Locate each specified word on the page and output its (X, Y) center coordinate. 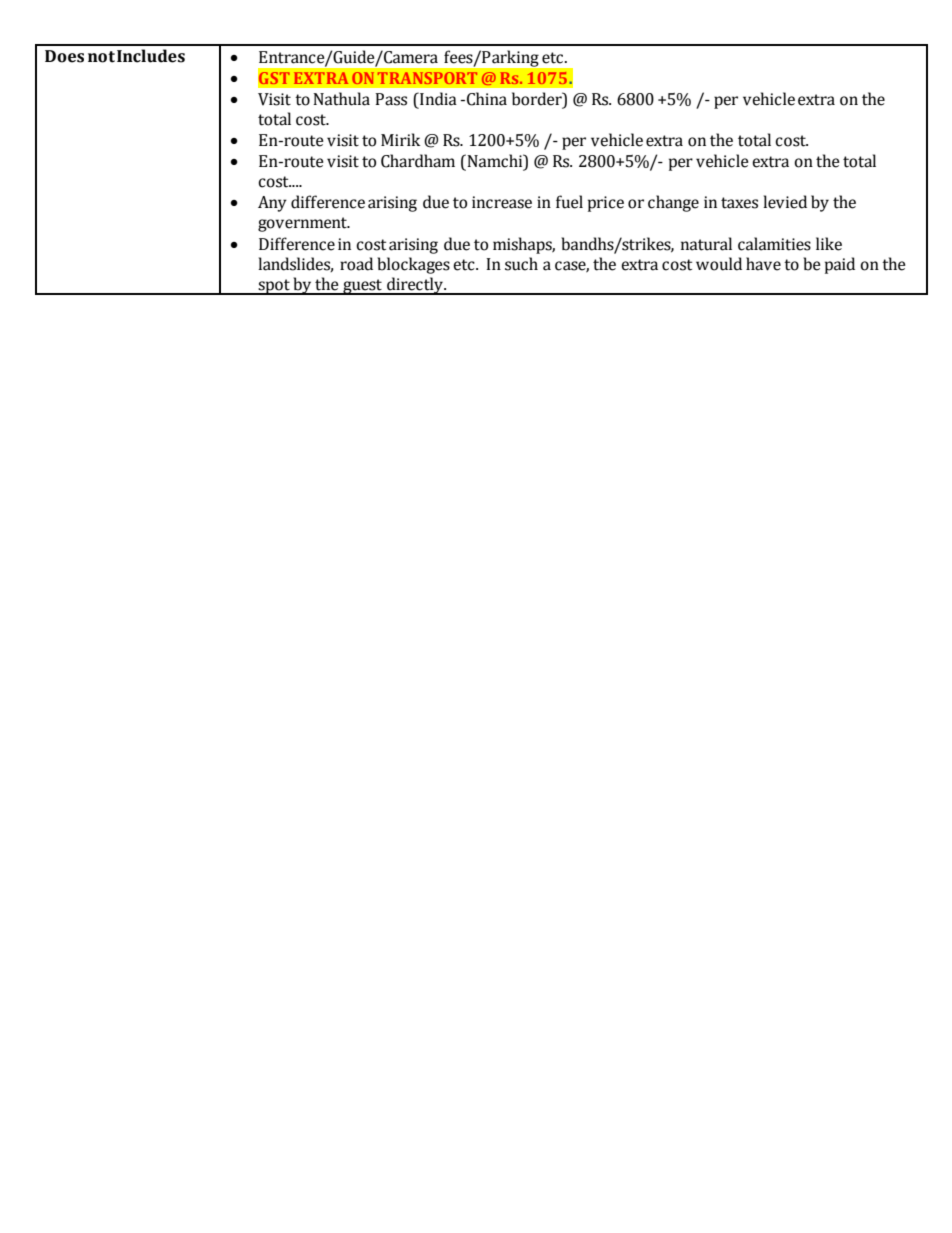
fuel (569, 202)
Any (272, 204)
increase (502, 202)
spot (274, 287)
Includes (151, 56)
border (538, 100)
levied (785, 202)
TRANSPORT (427, 78)
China (487, 99)
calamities (774, 244)
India (437, 99)
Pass (391, 99)
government (303, 224)
